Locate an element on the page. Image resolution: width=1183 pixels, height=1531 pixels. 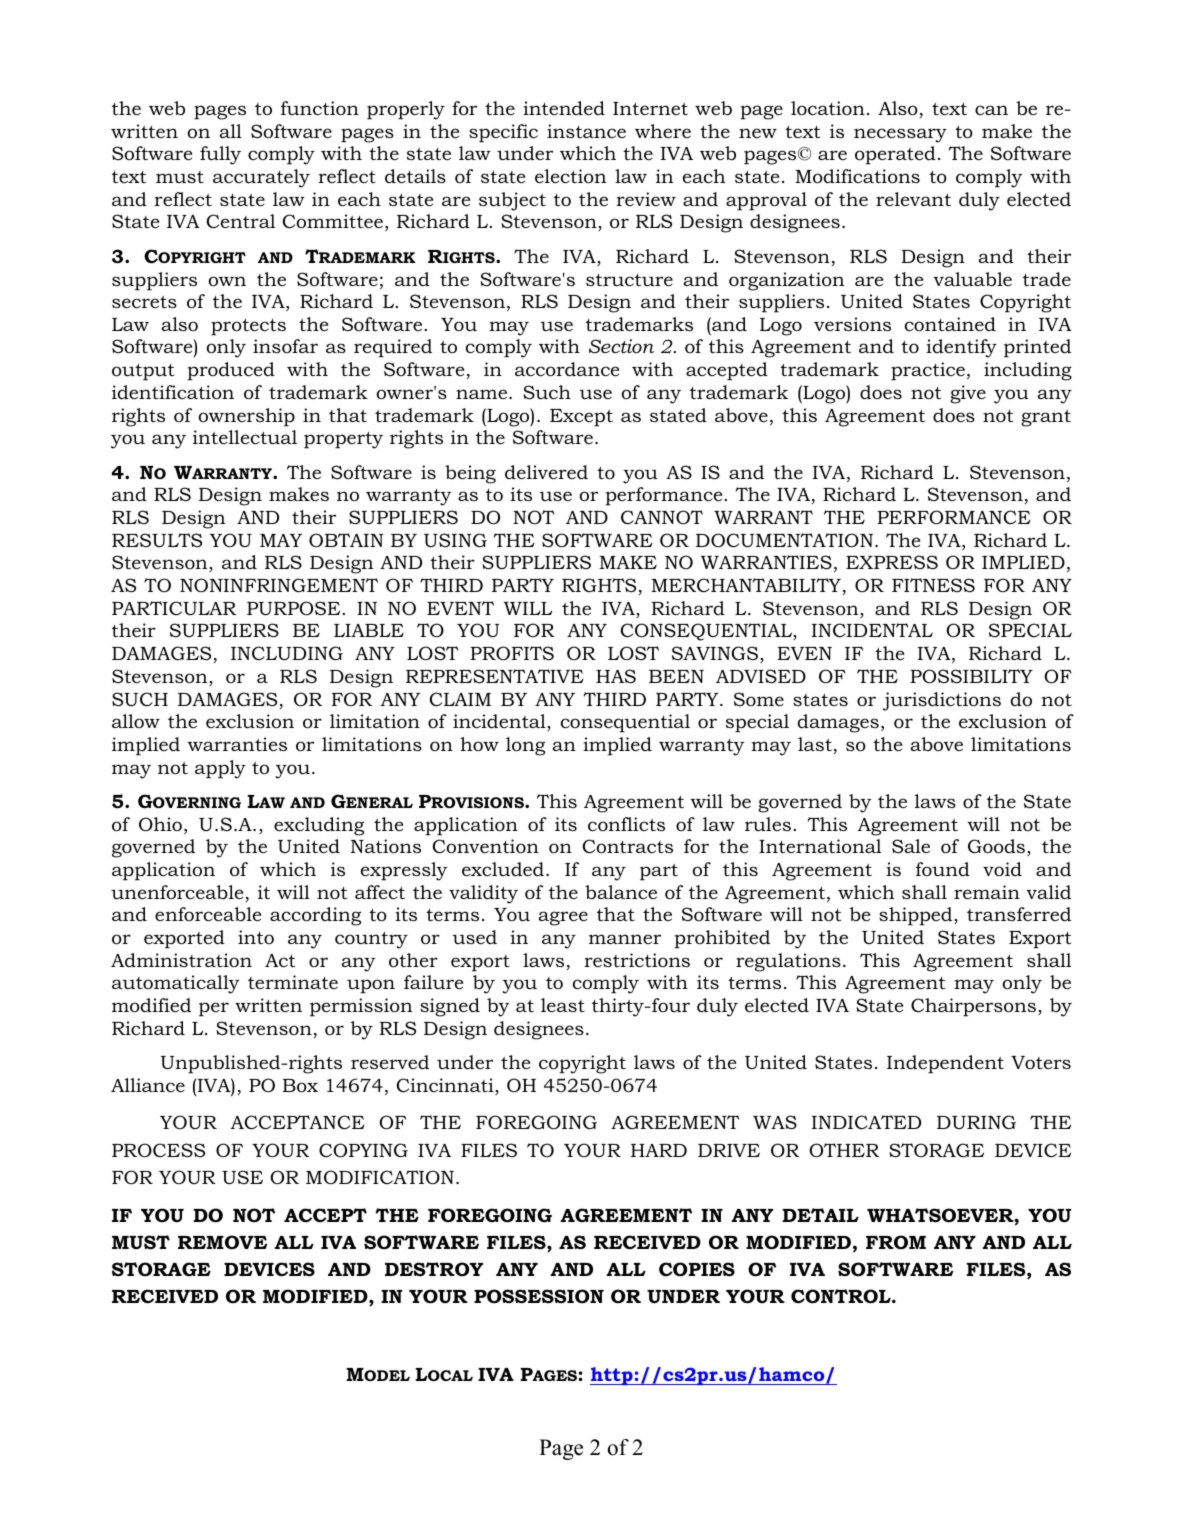
PROFITS is located at coordinates (512, 653).
